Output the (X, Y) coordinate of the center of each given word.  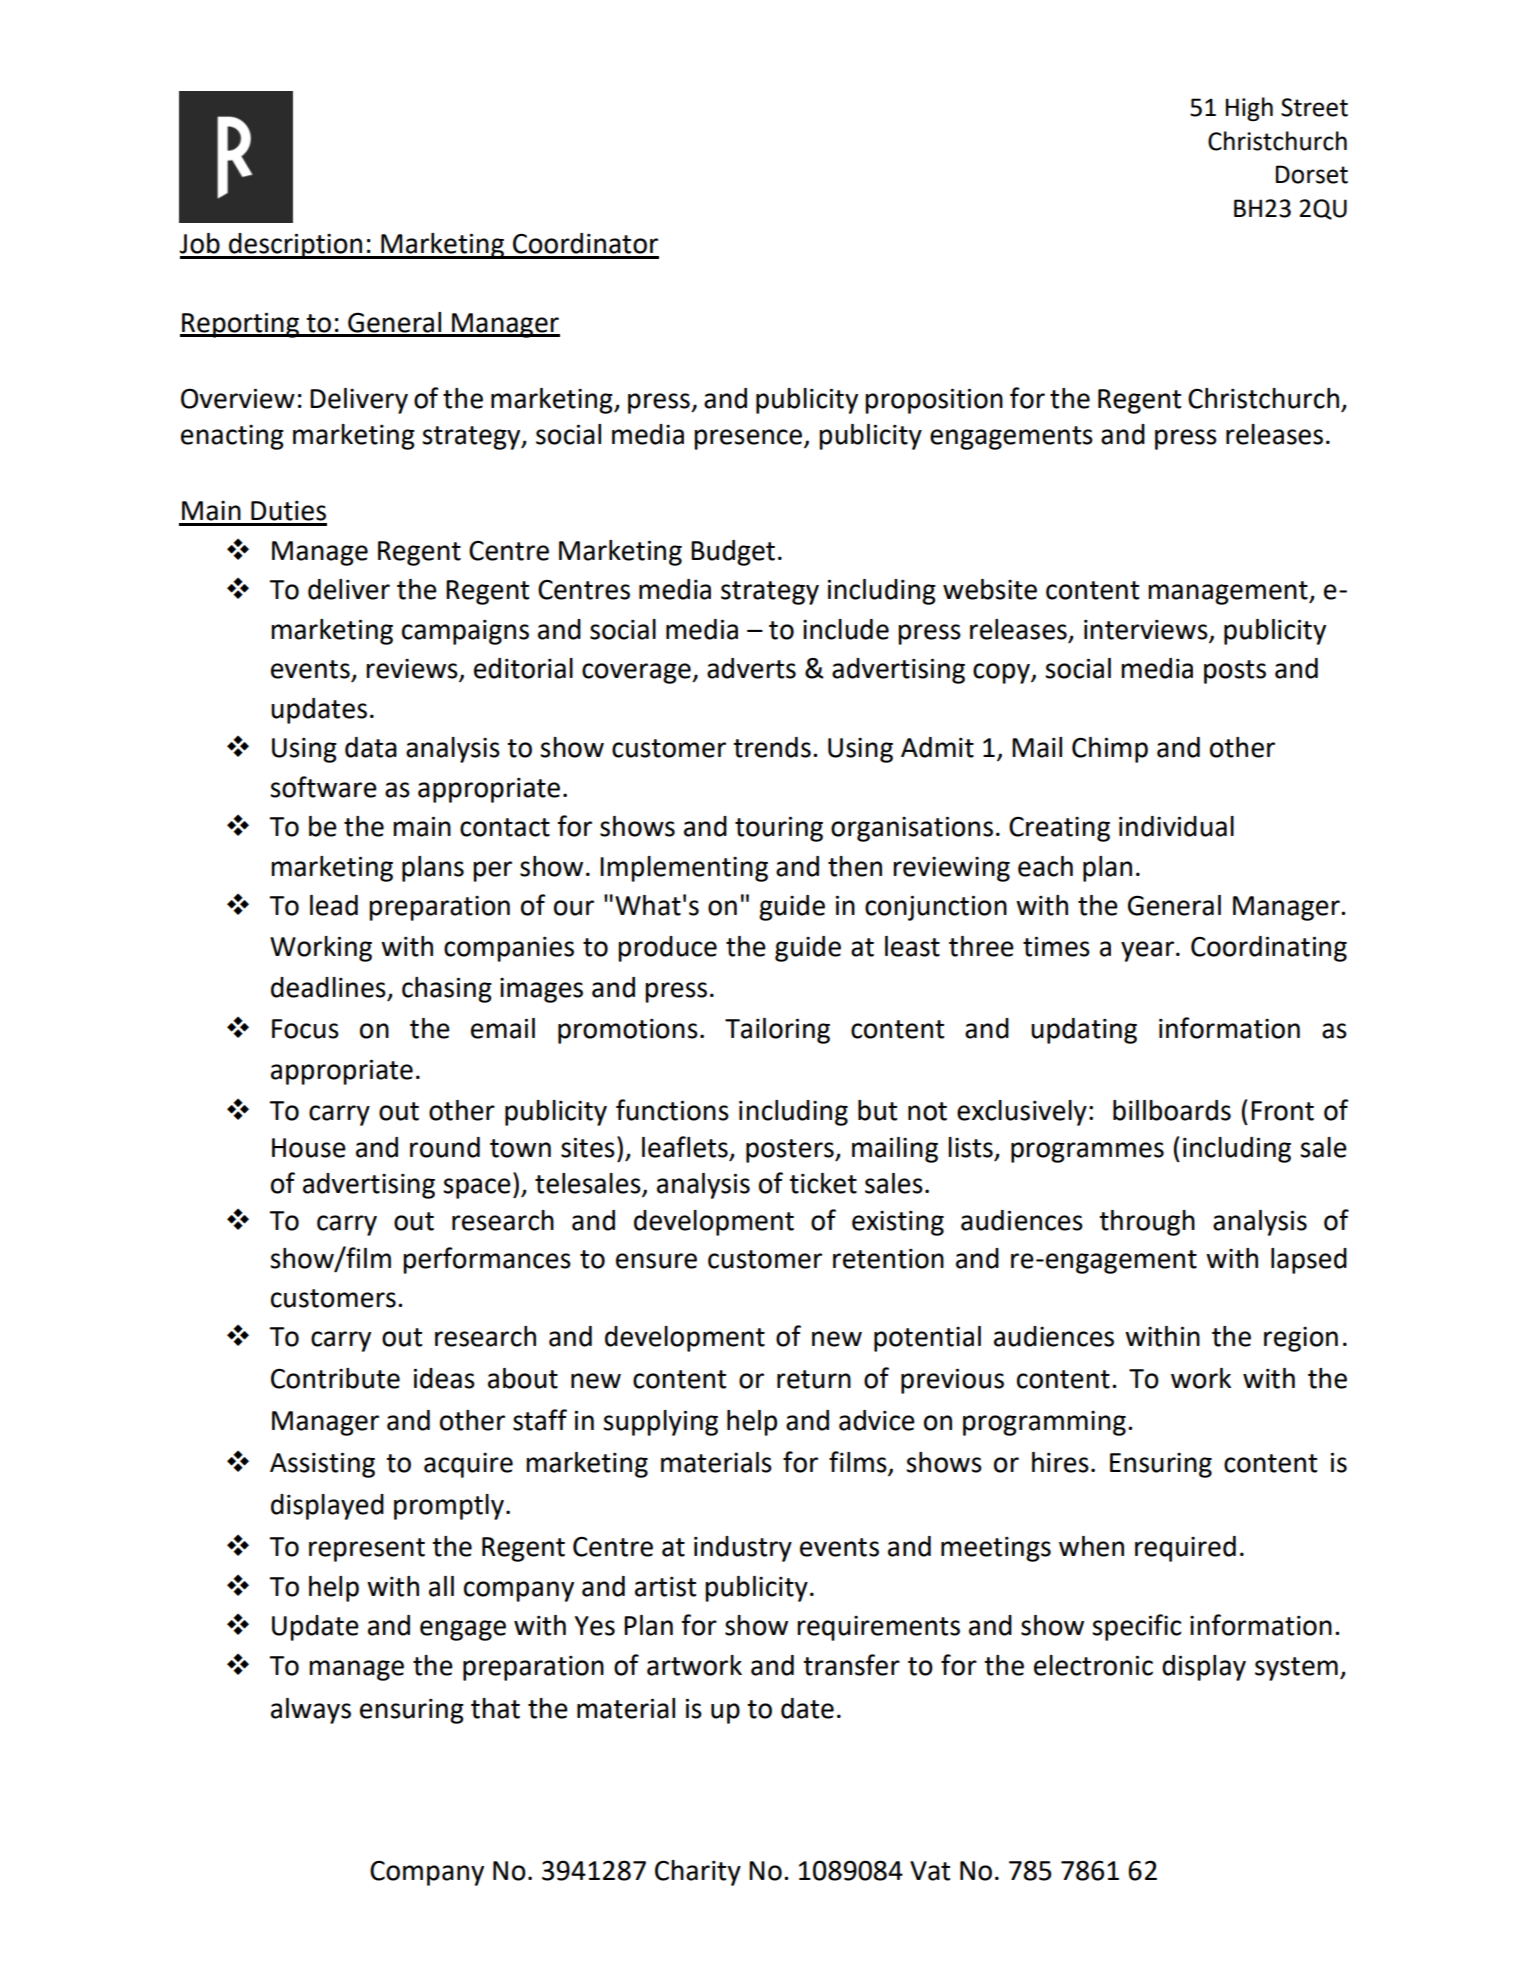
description (296, 246)
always (311, 1711)
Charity (698, 1873)
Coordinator (585, 243)
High (1249, 109)
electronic (1093, 1665)
